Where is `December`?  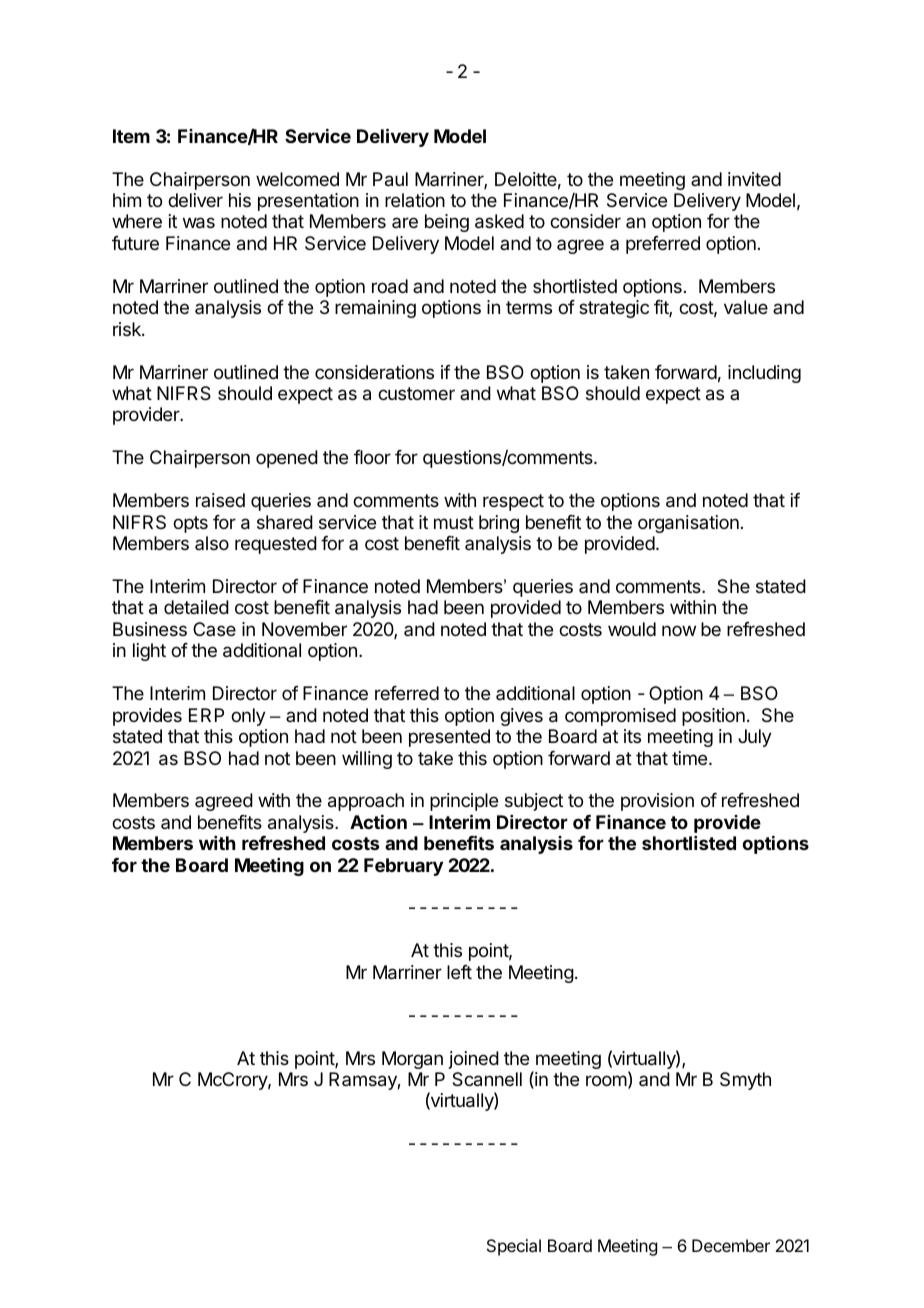 December is located at coordinates (731, 1245).
